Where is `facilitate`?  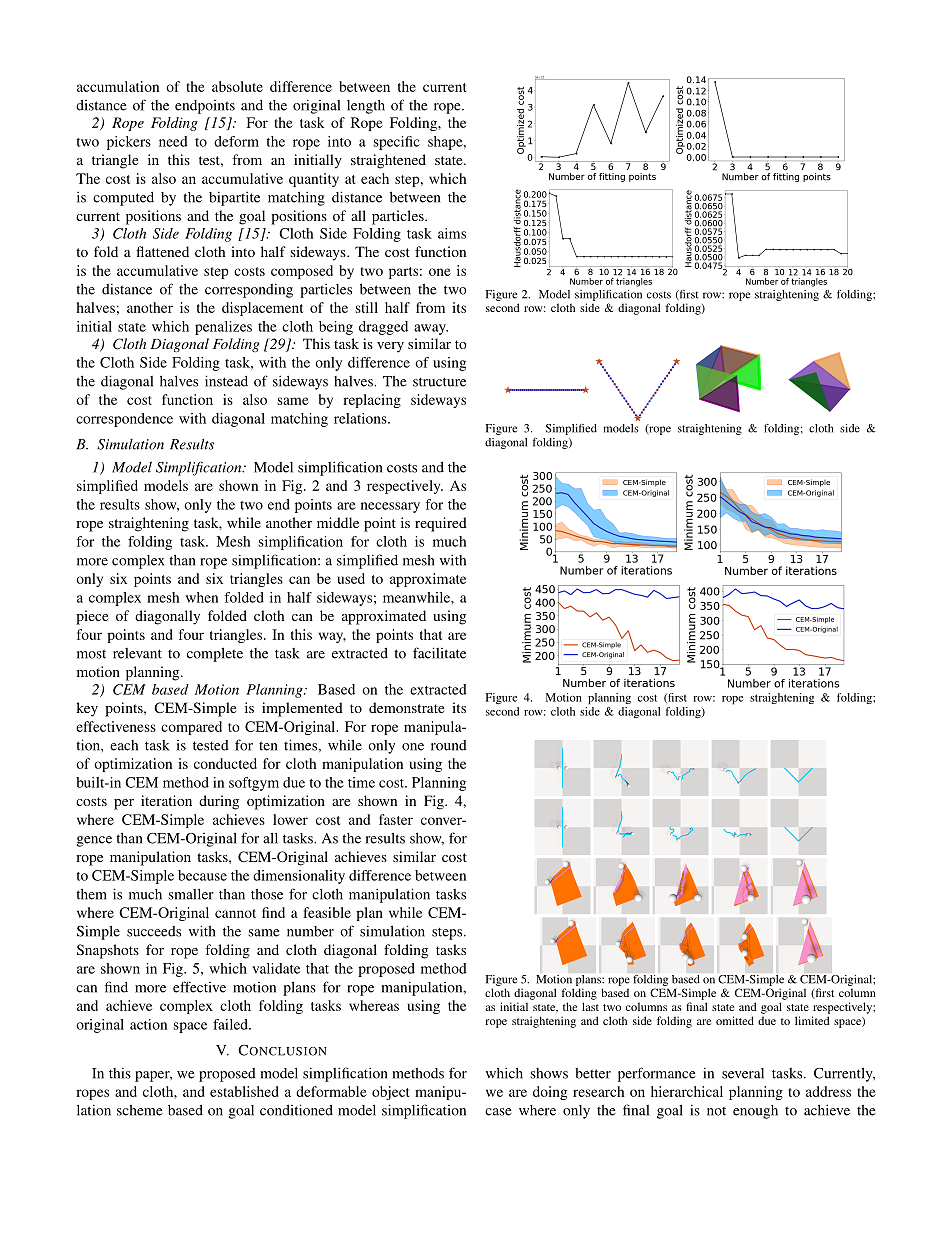
facilitate is located at coordinates (439, 653).
